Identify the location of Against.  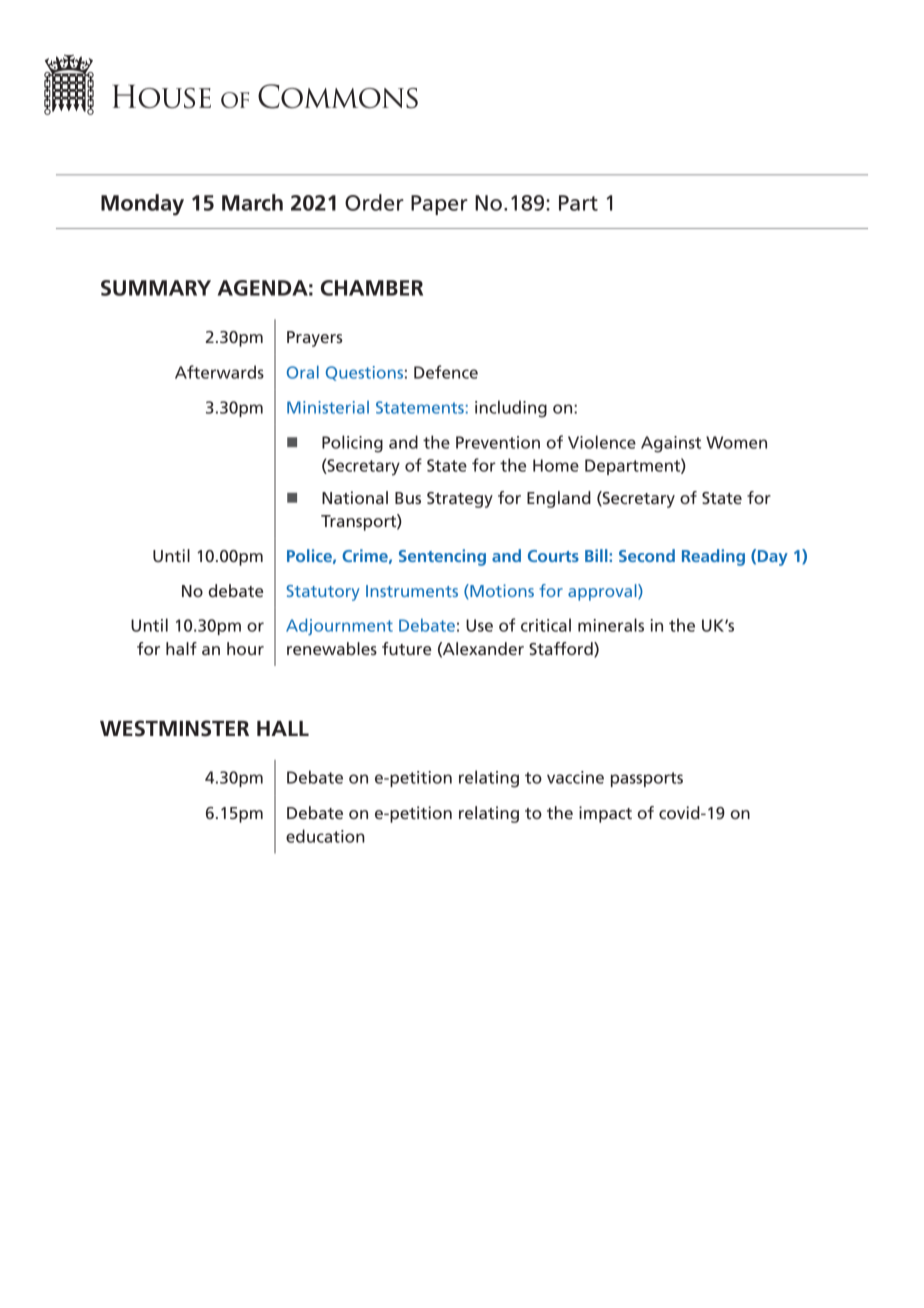
(671, 444).
